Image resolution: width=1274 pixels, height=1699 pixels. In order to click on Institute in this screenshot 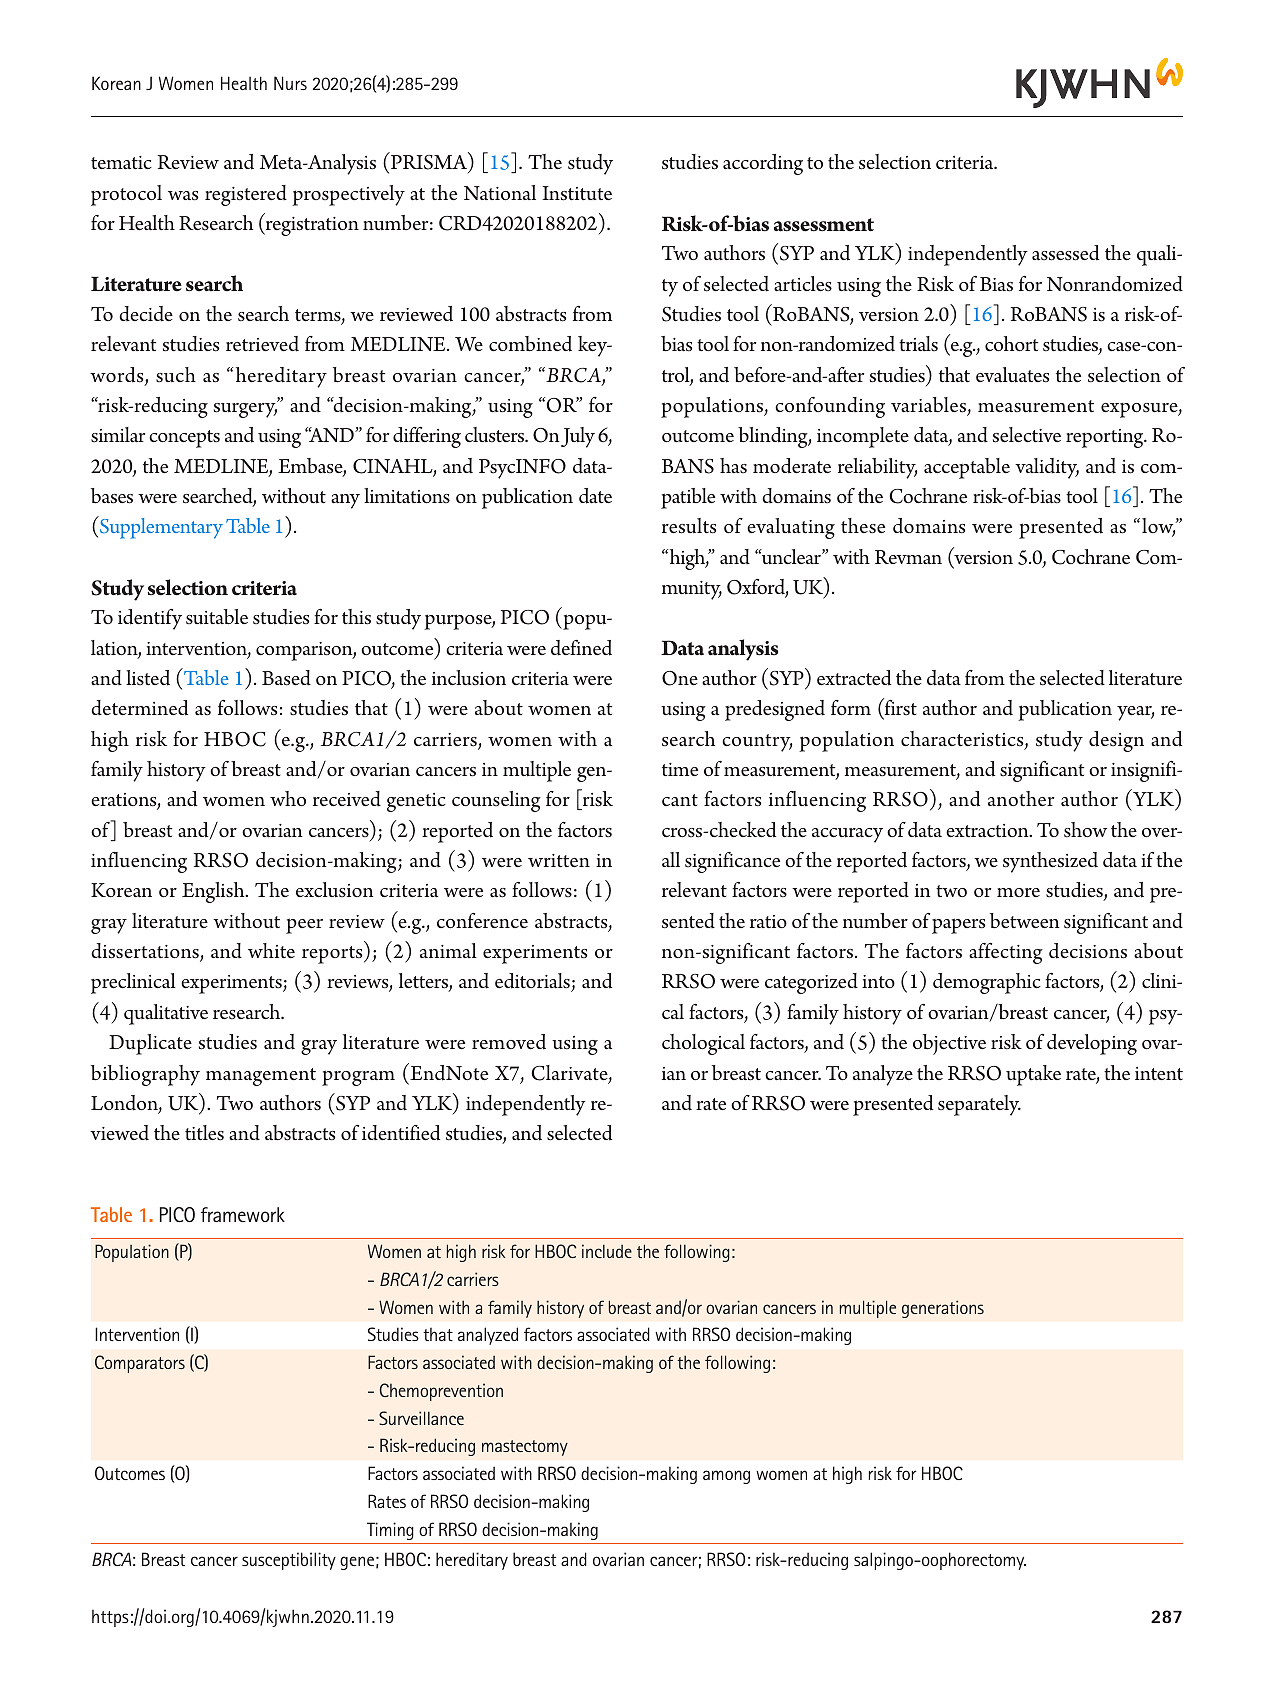, I will do `click(577, 193)`.
